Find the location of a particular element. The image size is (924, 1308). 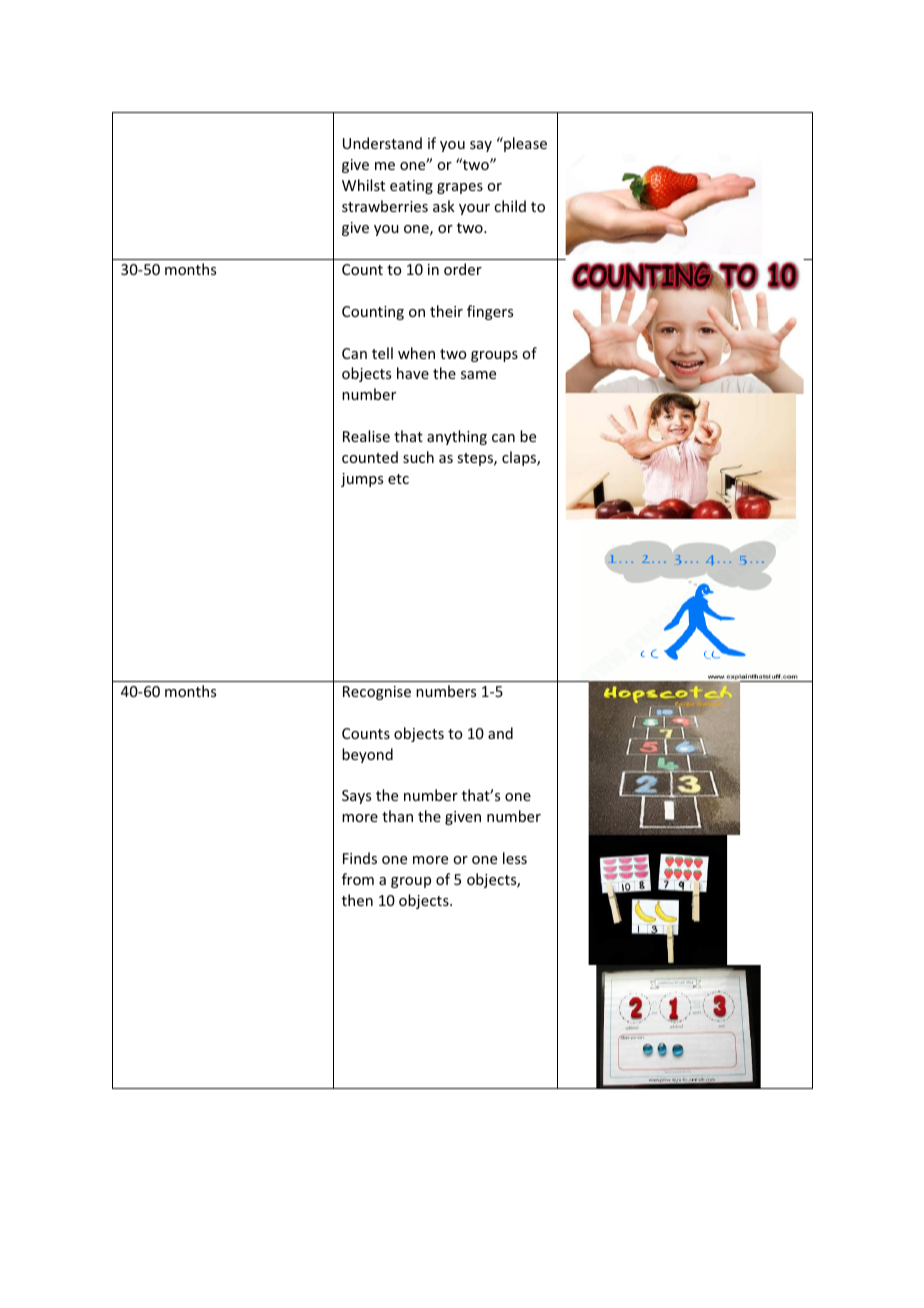

ask is located at coordinates (444, 206).
